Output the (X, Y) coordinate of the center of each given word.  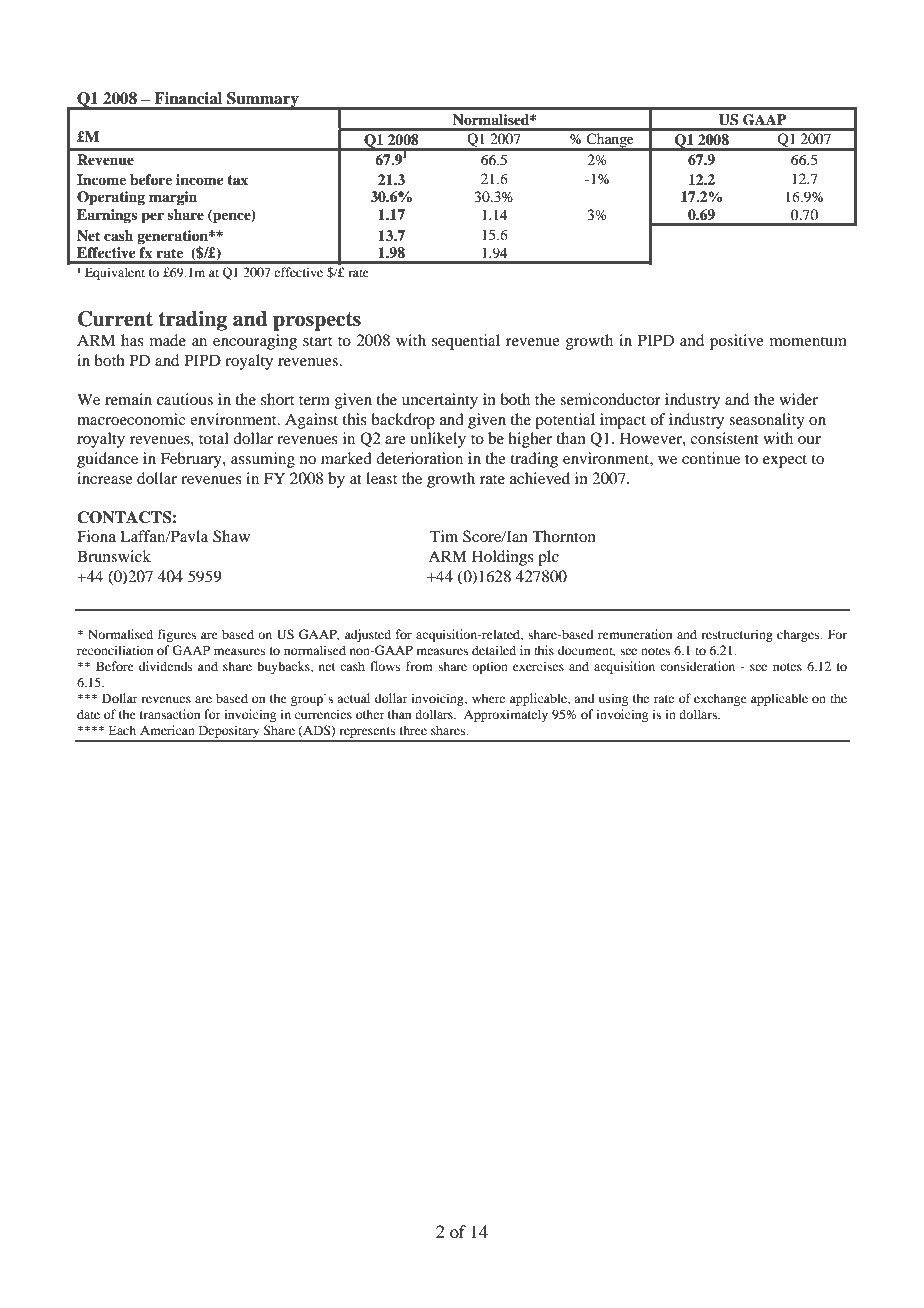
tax (237, 180)
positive (737, 342)
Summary (263, 101)
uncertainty (440, 401)
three (413, 730)
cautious (185, 399)
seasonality (767, 421)
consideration (697, 666)
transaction (170, 714)
